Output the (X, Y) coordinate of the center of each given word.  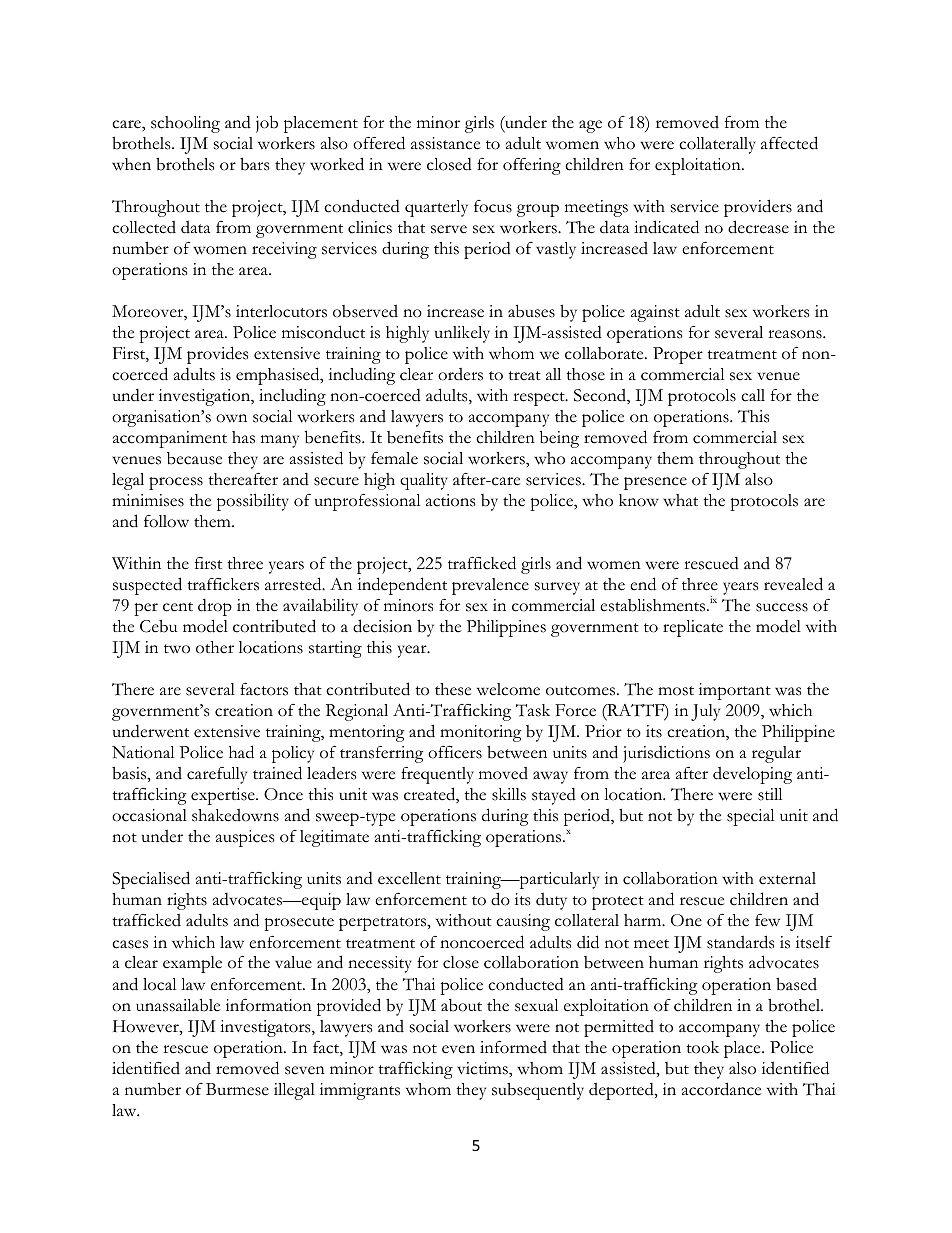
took (702, 1047)
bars (254, 164)
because (194, 458)
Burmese (237, 1089)
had (241, 752)
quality (424, 481)
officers (455, 752)
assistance (445, 143)
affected (789, 143)
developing (752, 775)
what (680, 500)
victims (483, 1068)
